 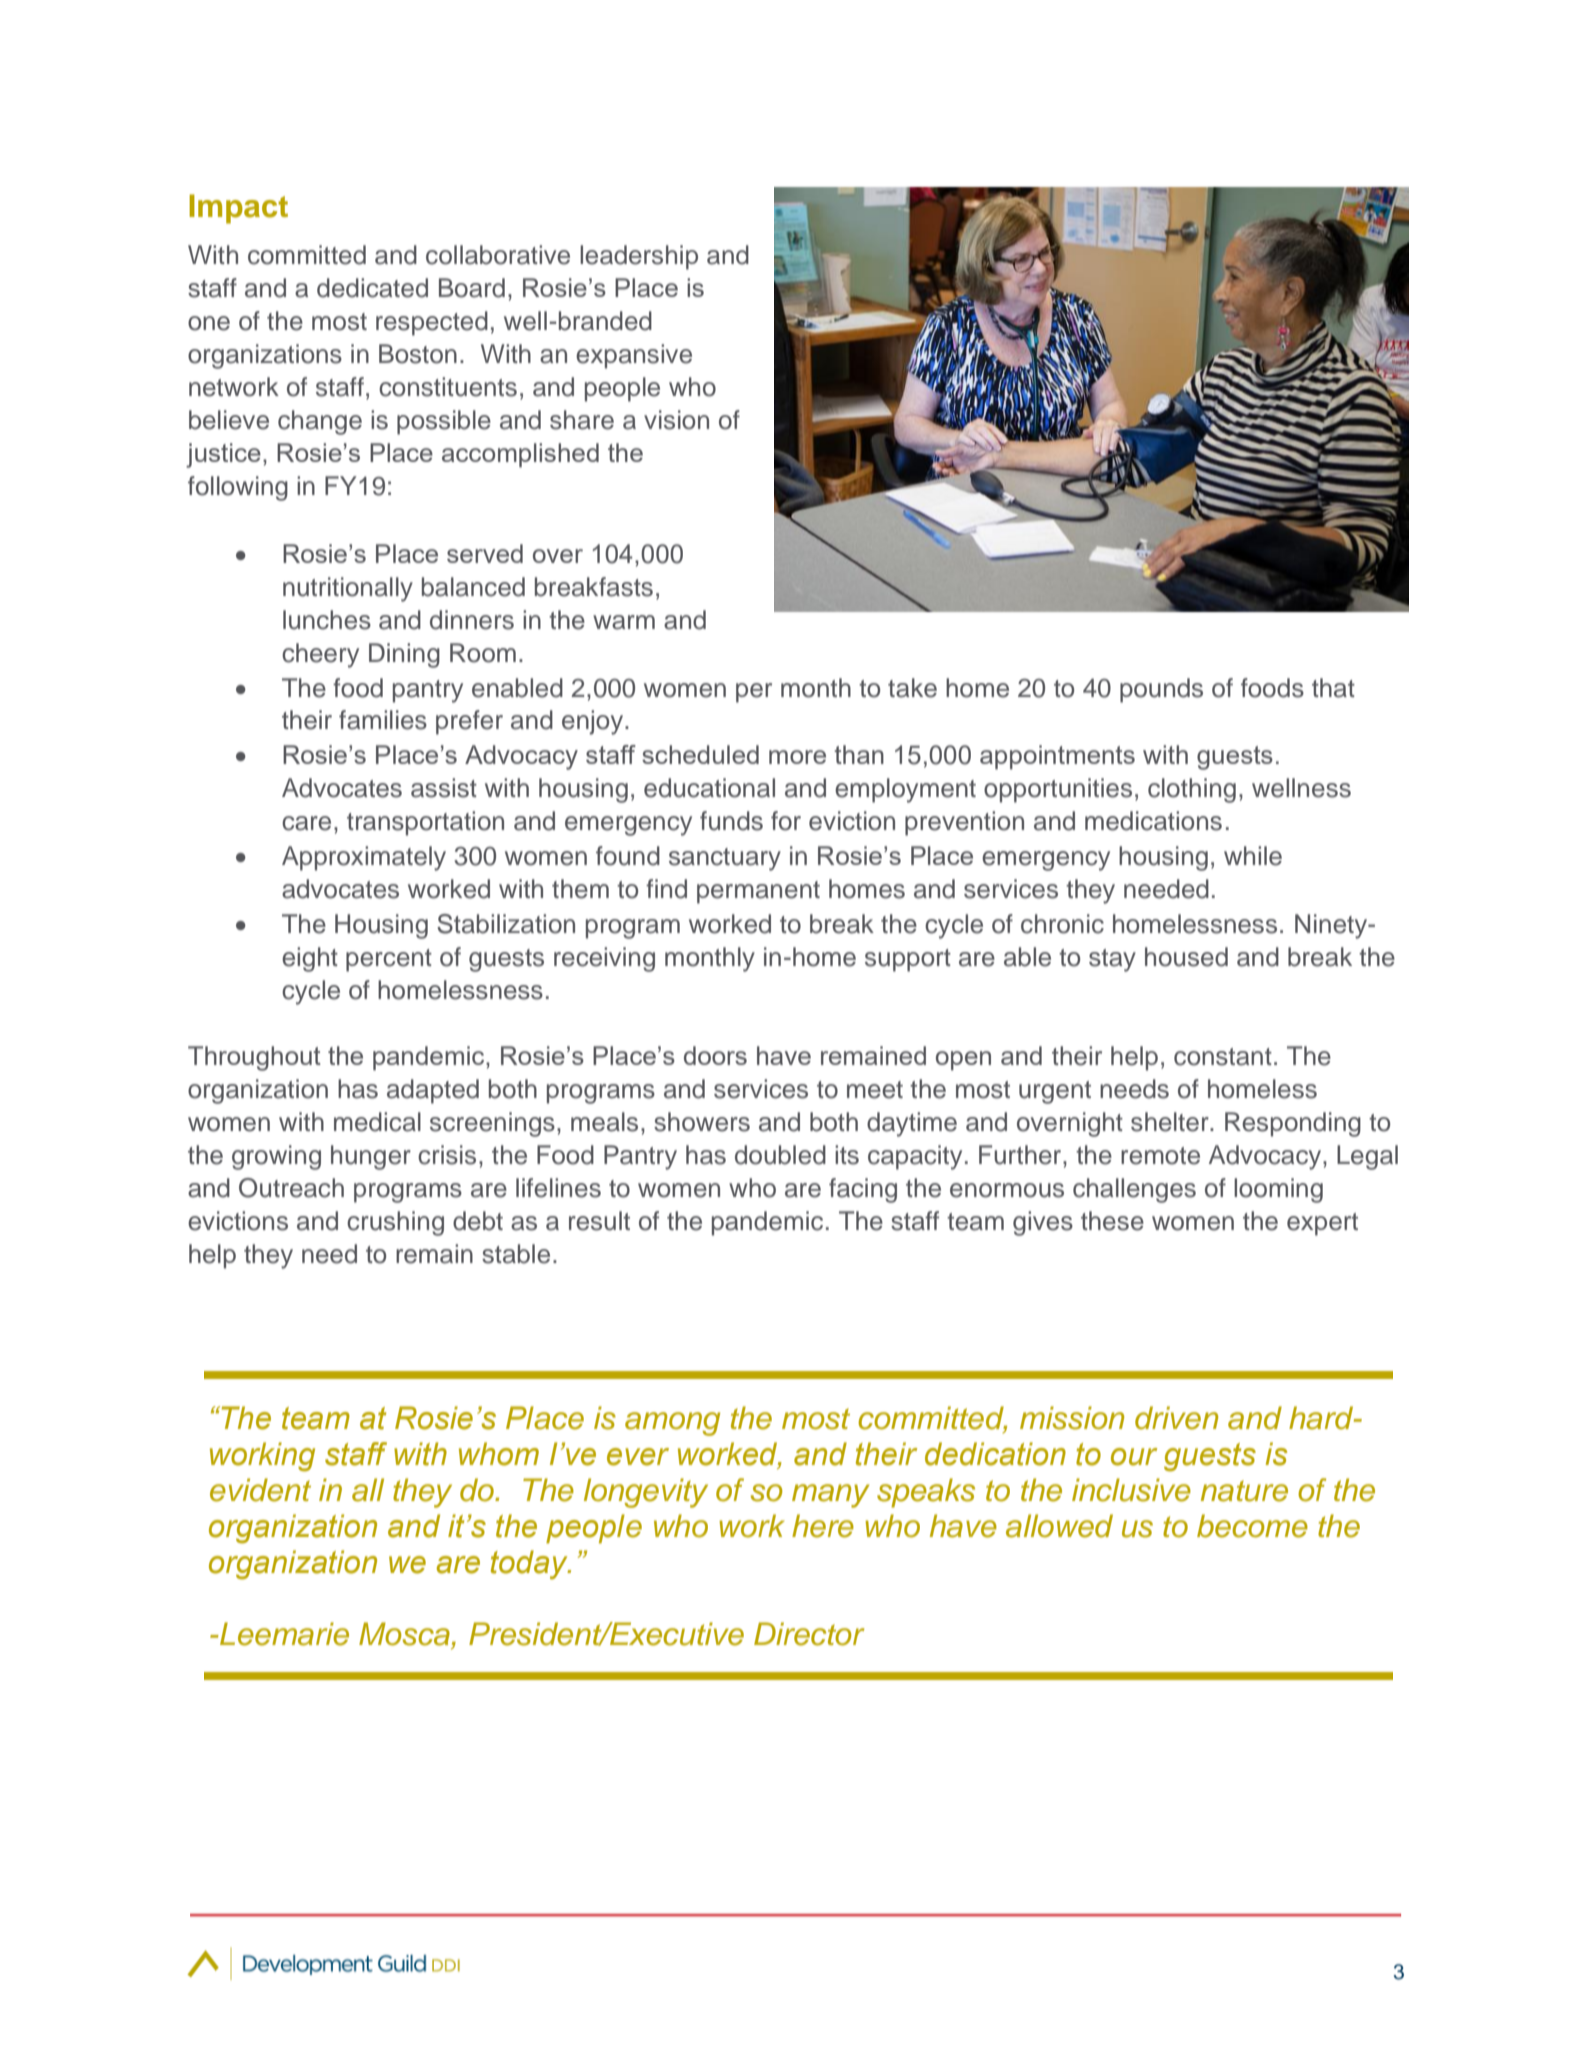 What do you see at coordinates (639, 257) in the screenshot?
I see `leadership` at bounding box center [639, 257].
